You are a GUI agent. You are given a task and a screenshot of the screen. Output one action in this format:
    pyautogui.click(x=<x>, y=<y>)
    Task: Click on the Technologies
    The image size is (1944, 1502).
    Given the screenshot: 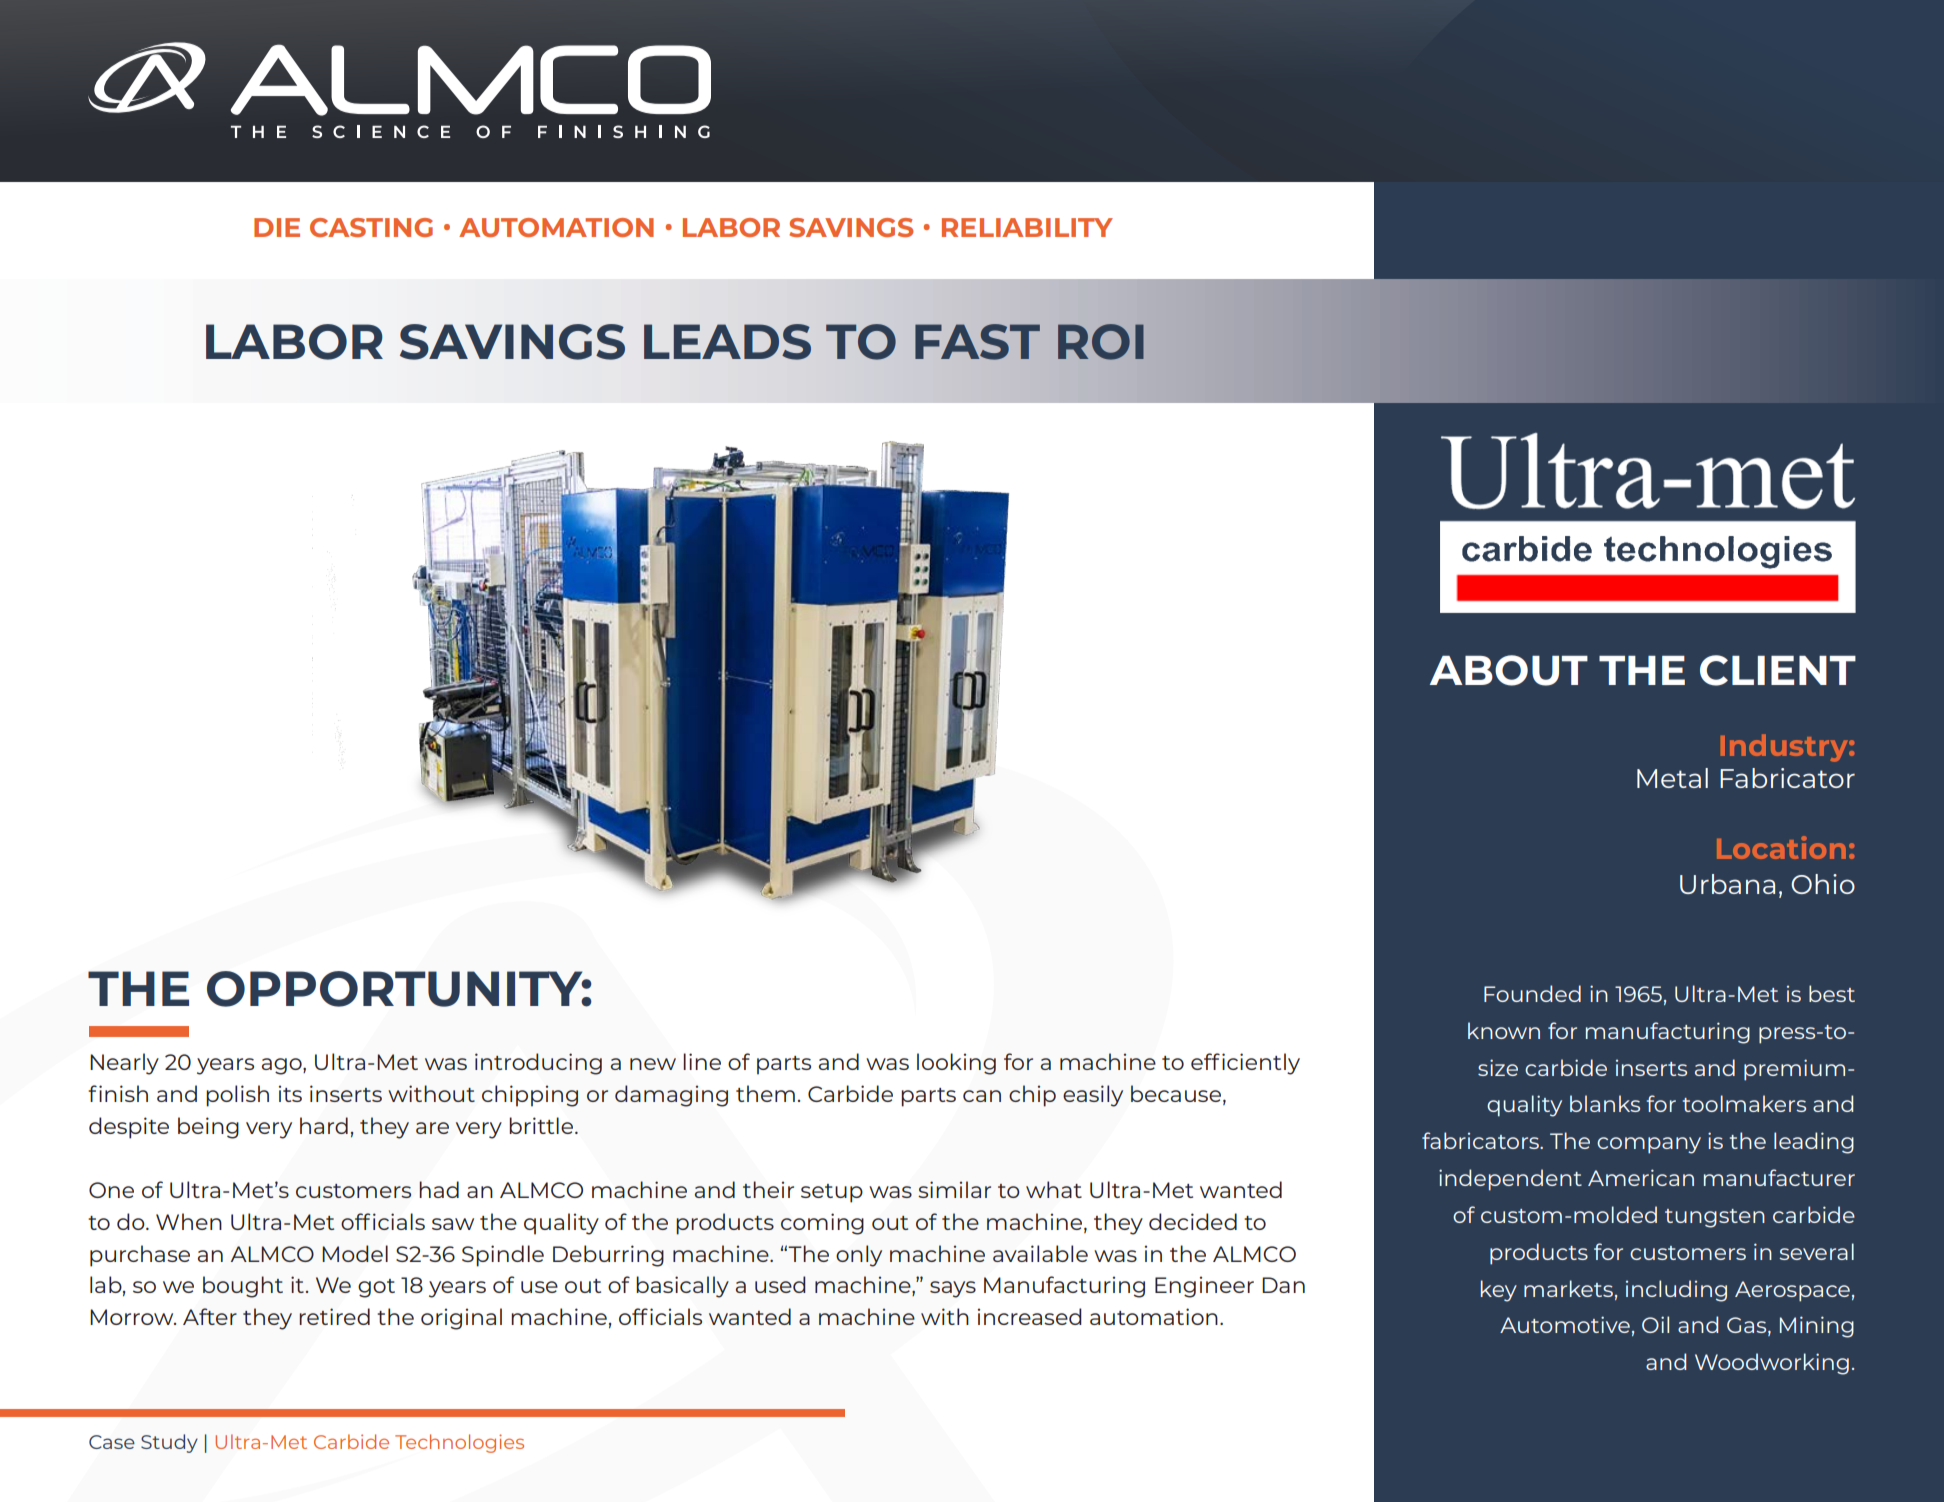 What is the action you would take?
    pyautogui.click(x=459, y=1443)
